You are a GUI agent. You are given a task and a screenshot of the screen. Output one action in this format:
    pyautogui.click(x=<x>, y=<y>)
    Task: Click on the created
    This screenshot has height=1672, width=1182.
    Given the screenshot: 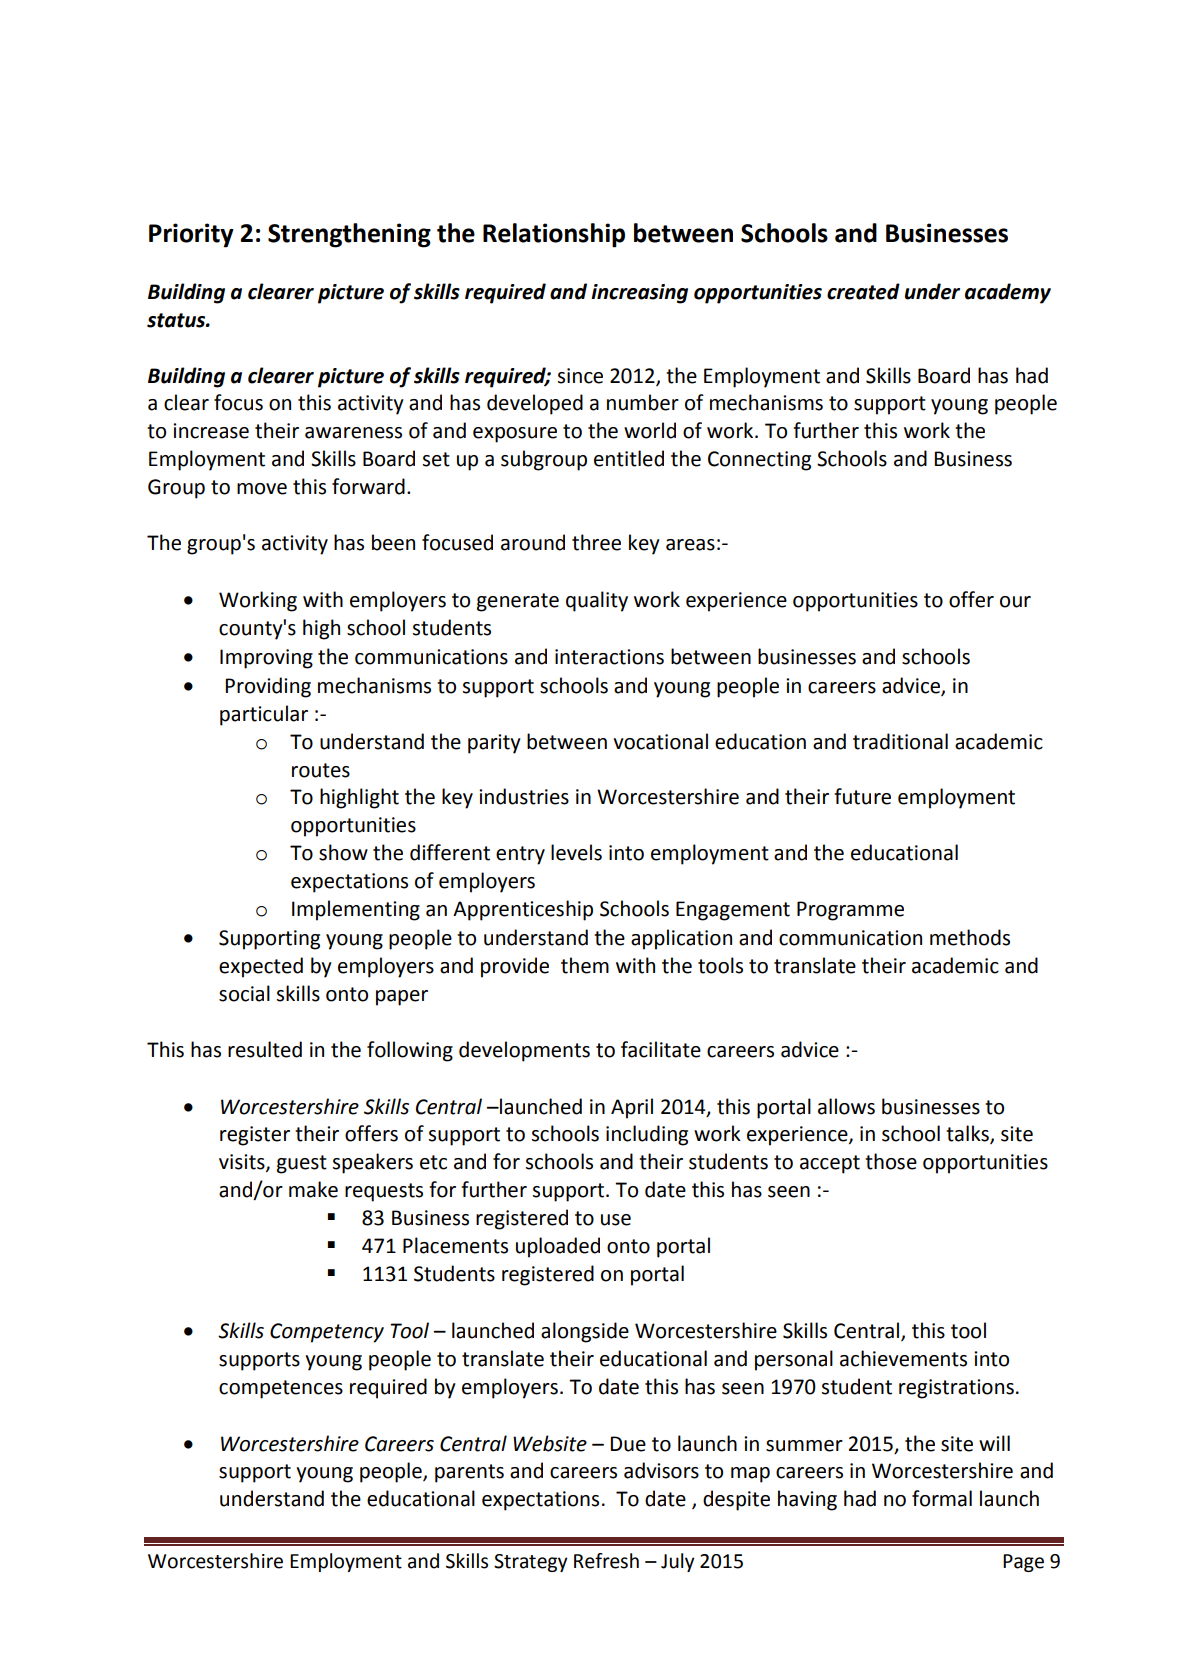 What is the action you would take?
    pyautogui.click(x=863, y=291)
